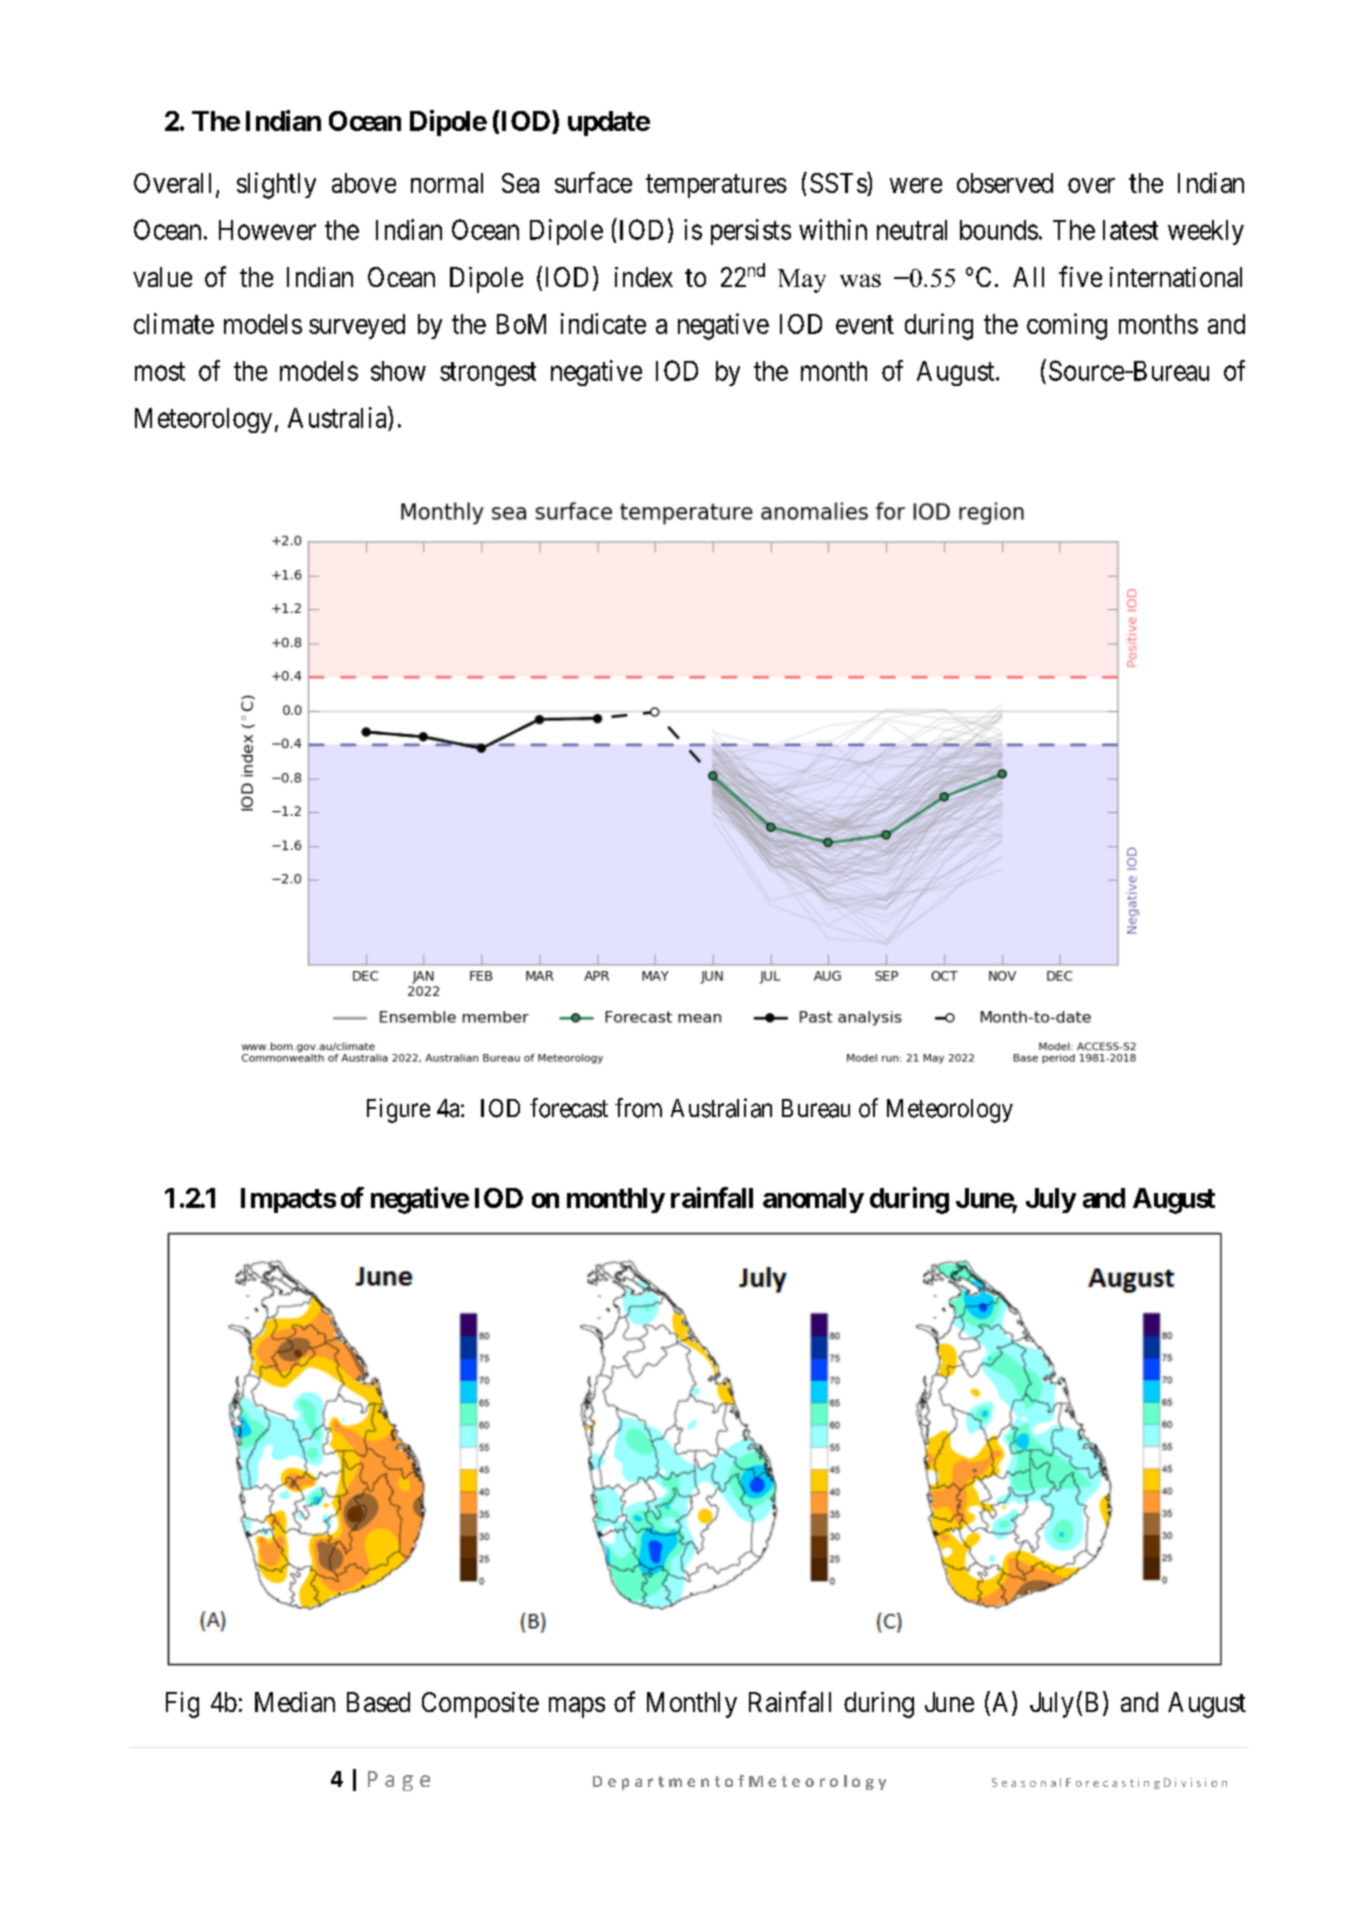 The height and width of the screenshot is (1909, 1350). I want to click on anomaly, so click(813, 1200).
